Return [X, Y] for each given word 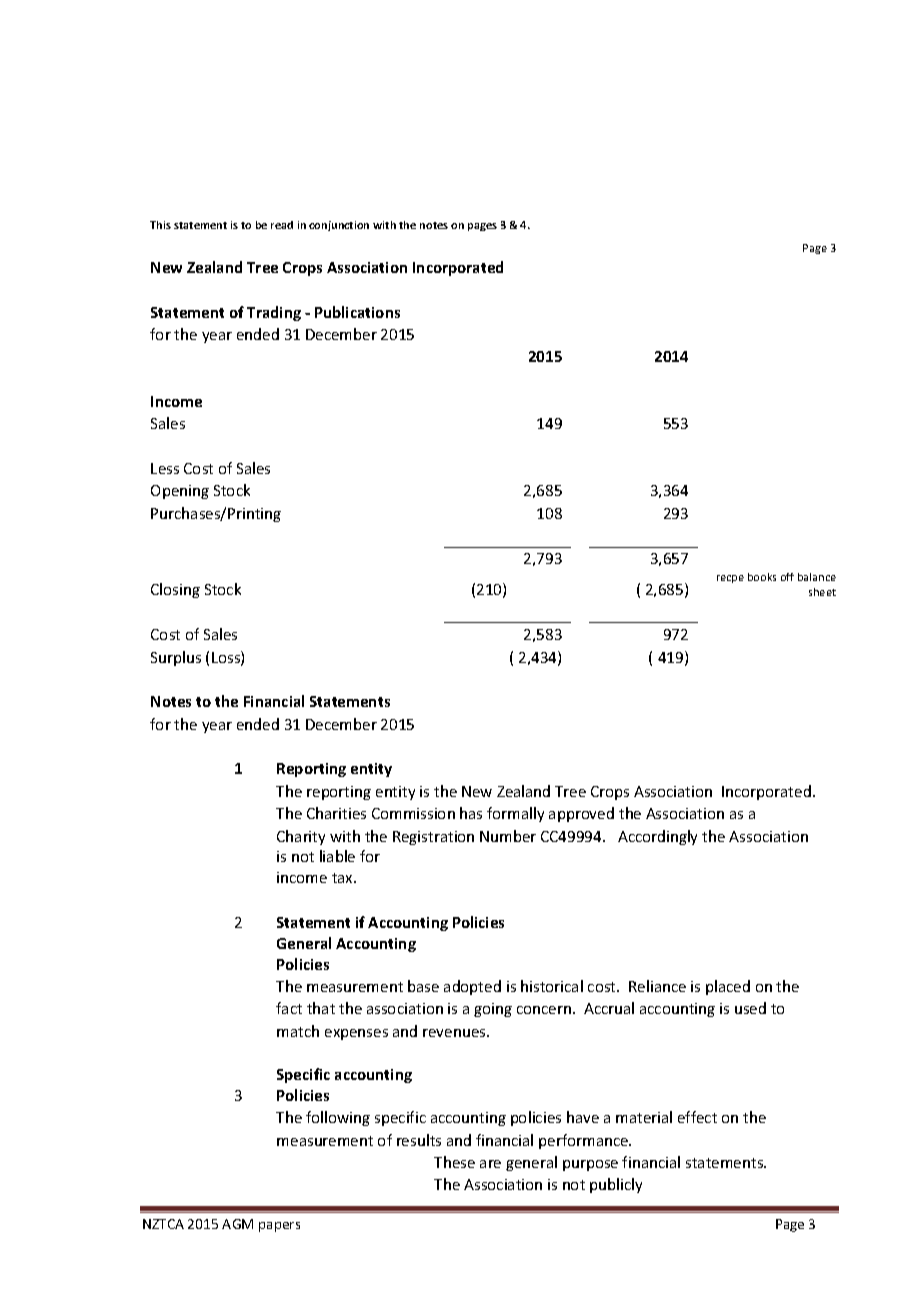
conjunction [339, 226]
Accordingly [657, 837]
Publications [357, 312]
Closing [175, 590]
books [762, 577]
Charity [301, 837]
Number [508, 836]
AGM [237, 1224]
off [787, 577]
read [282, 225]
